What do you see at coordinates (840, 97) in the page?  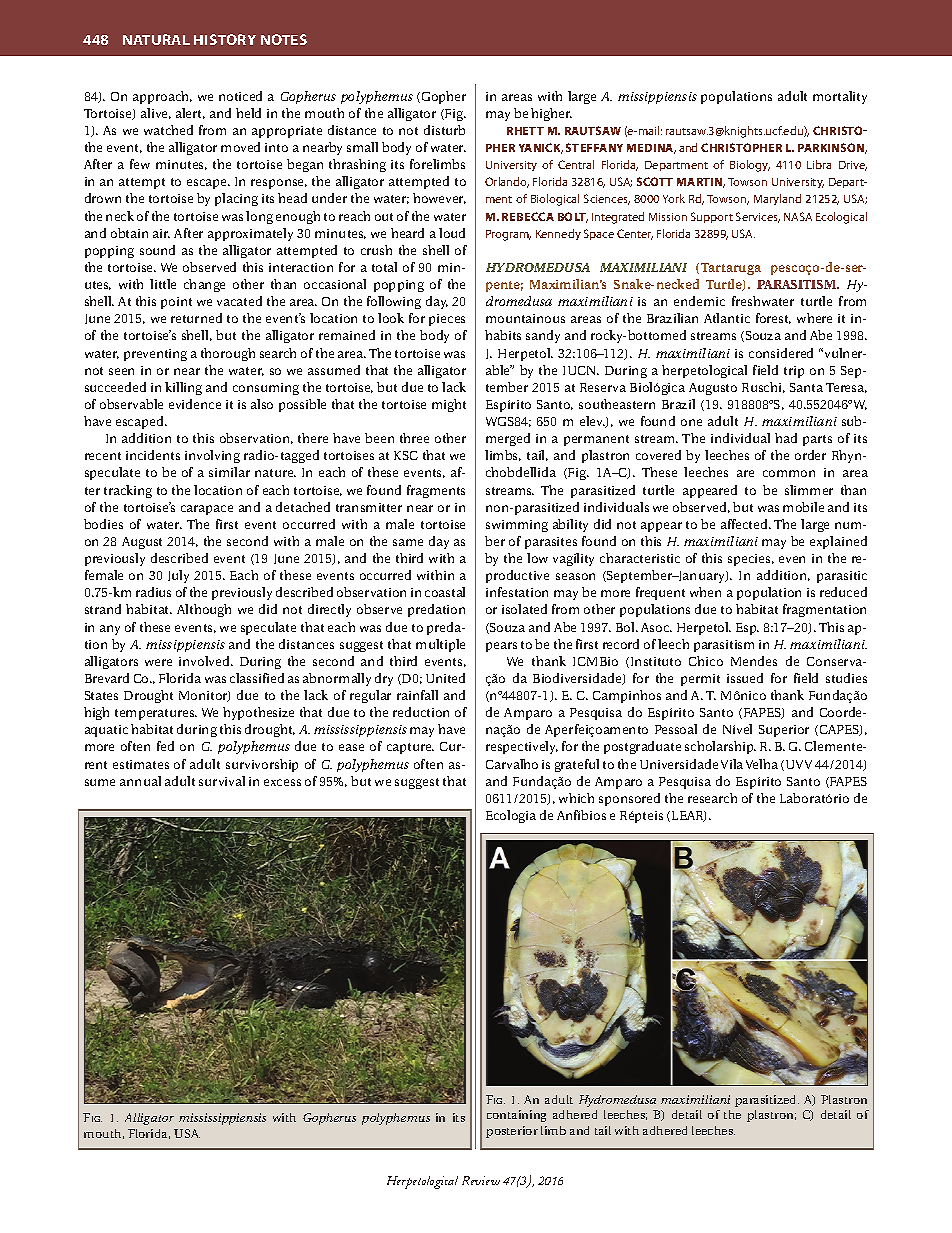 I see `mortality` at bounding box center [840, 97].
